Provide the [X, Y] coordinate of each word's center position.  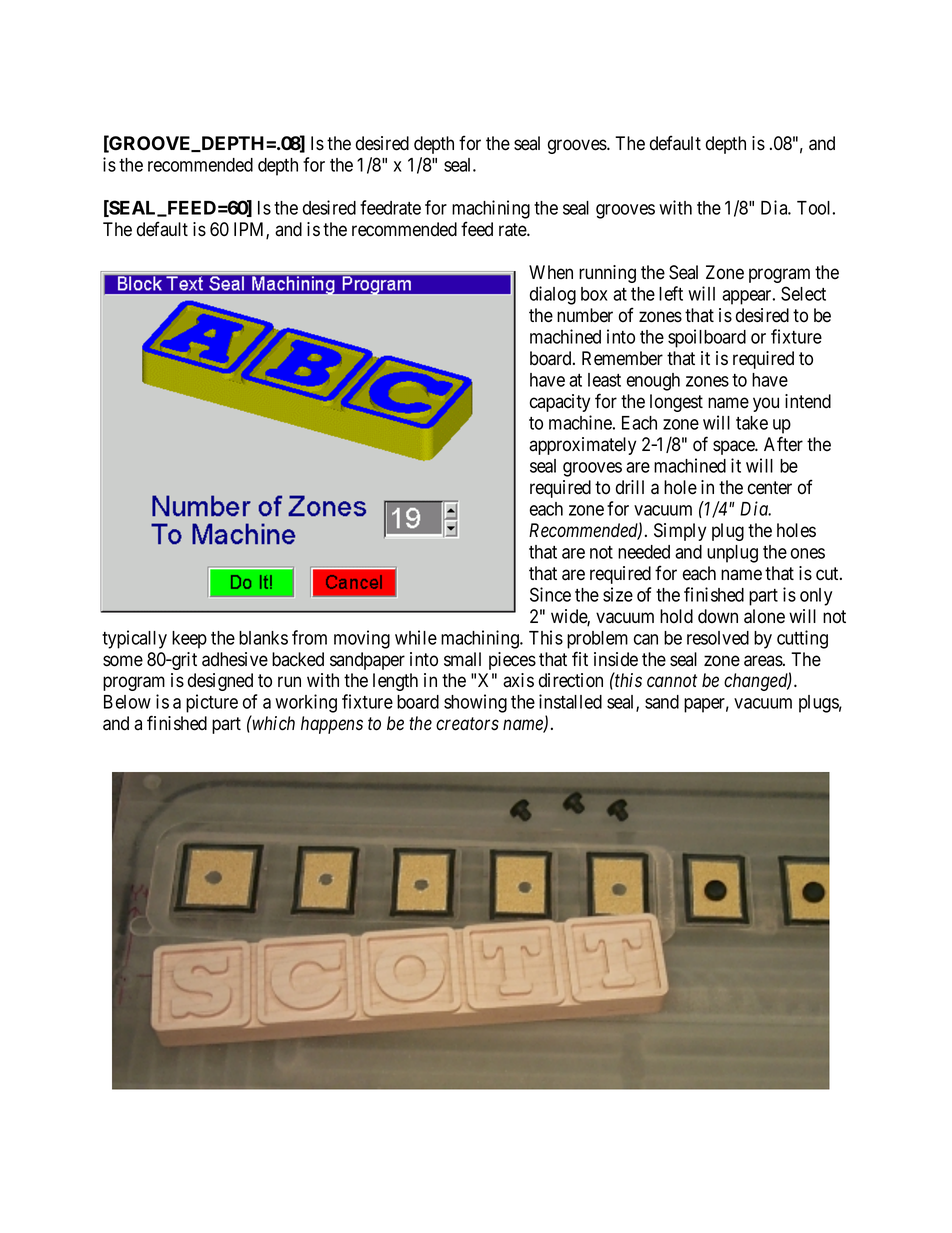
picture [212, 703]
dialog [553, 295]
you [766, 404]
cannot [672, 681]
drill [630, 487]
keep [189, 640]
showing [475, 703]
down [718, 616]
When [551, 272]
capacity [560, 403]
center [770, 488]
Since [550, 594]
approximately [582, 446]
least [604, 380]
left [671, 293]
